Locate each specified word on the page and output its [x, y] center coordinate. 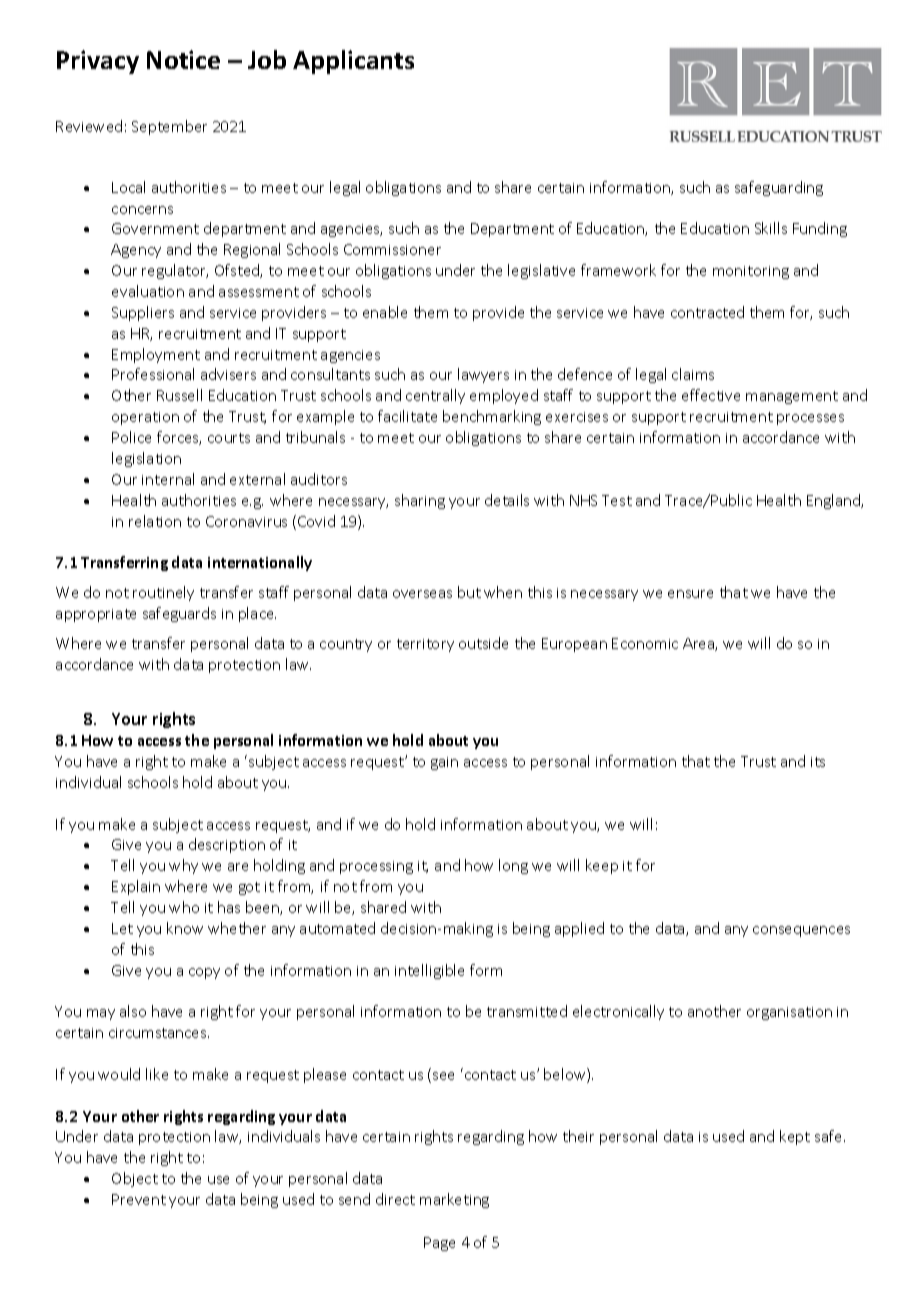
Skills [771, 228]
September [169, 127]
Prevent [139, 1199]
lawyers [483, 375]
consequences [801, 931]
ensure [690, 594]
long [513, 866]
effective [711, 395]
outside [483, 643]
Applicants [353, 62]
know [185, 928]
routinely [163, 593]
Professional [153, 374]
